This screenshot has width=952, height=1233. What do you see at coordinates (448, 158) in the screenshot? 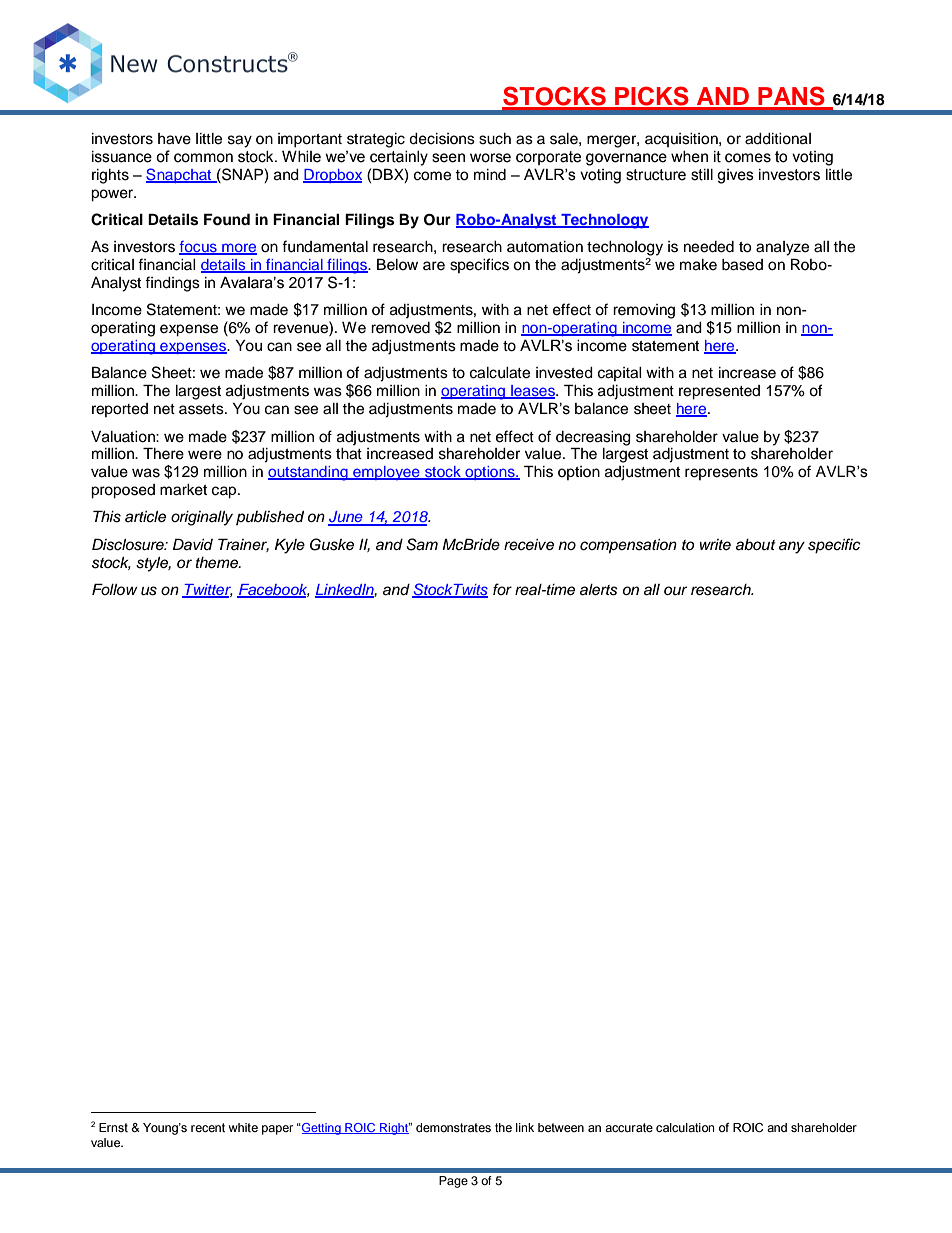
I see `seen` at bounding box center [448, 158].
